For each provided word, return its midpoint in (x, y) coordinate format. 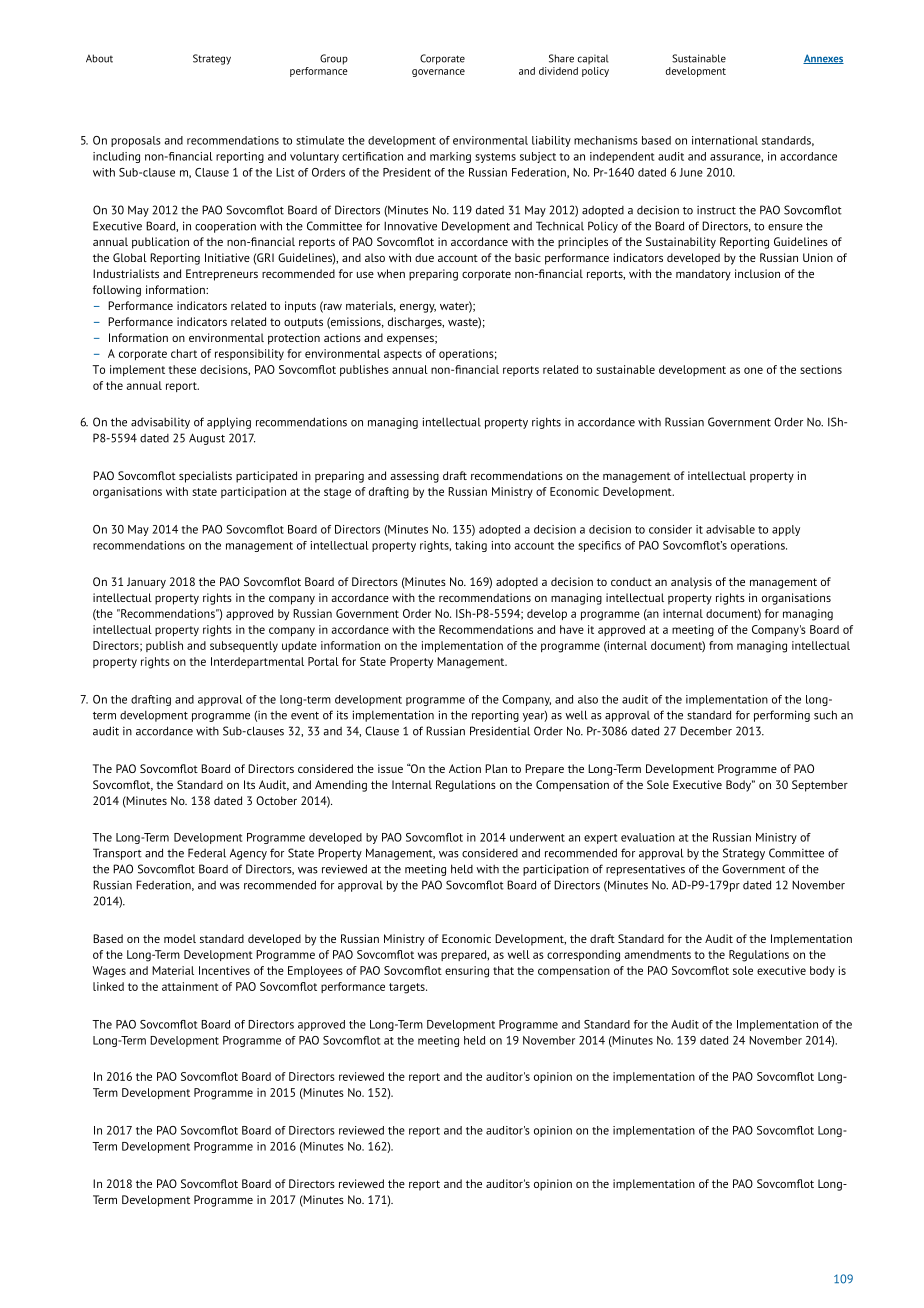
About (99, 58)
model (180, 938)
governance (438, 73)
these (182, 369)
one (753, 370)
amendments (657, 954)
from (721, 645)
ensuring (467, 972)
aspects (403, 355)
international (725, 140)
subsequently (244, 646)
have (572, 629)
